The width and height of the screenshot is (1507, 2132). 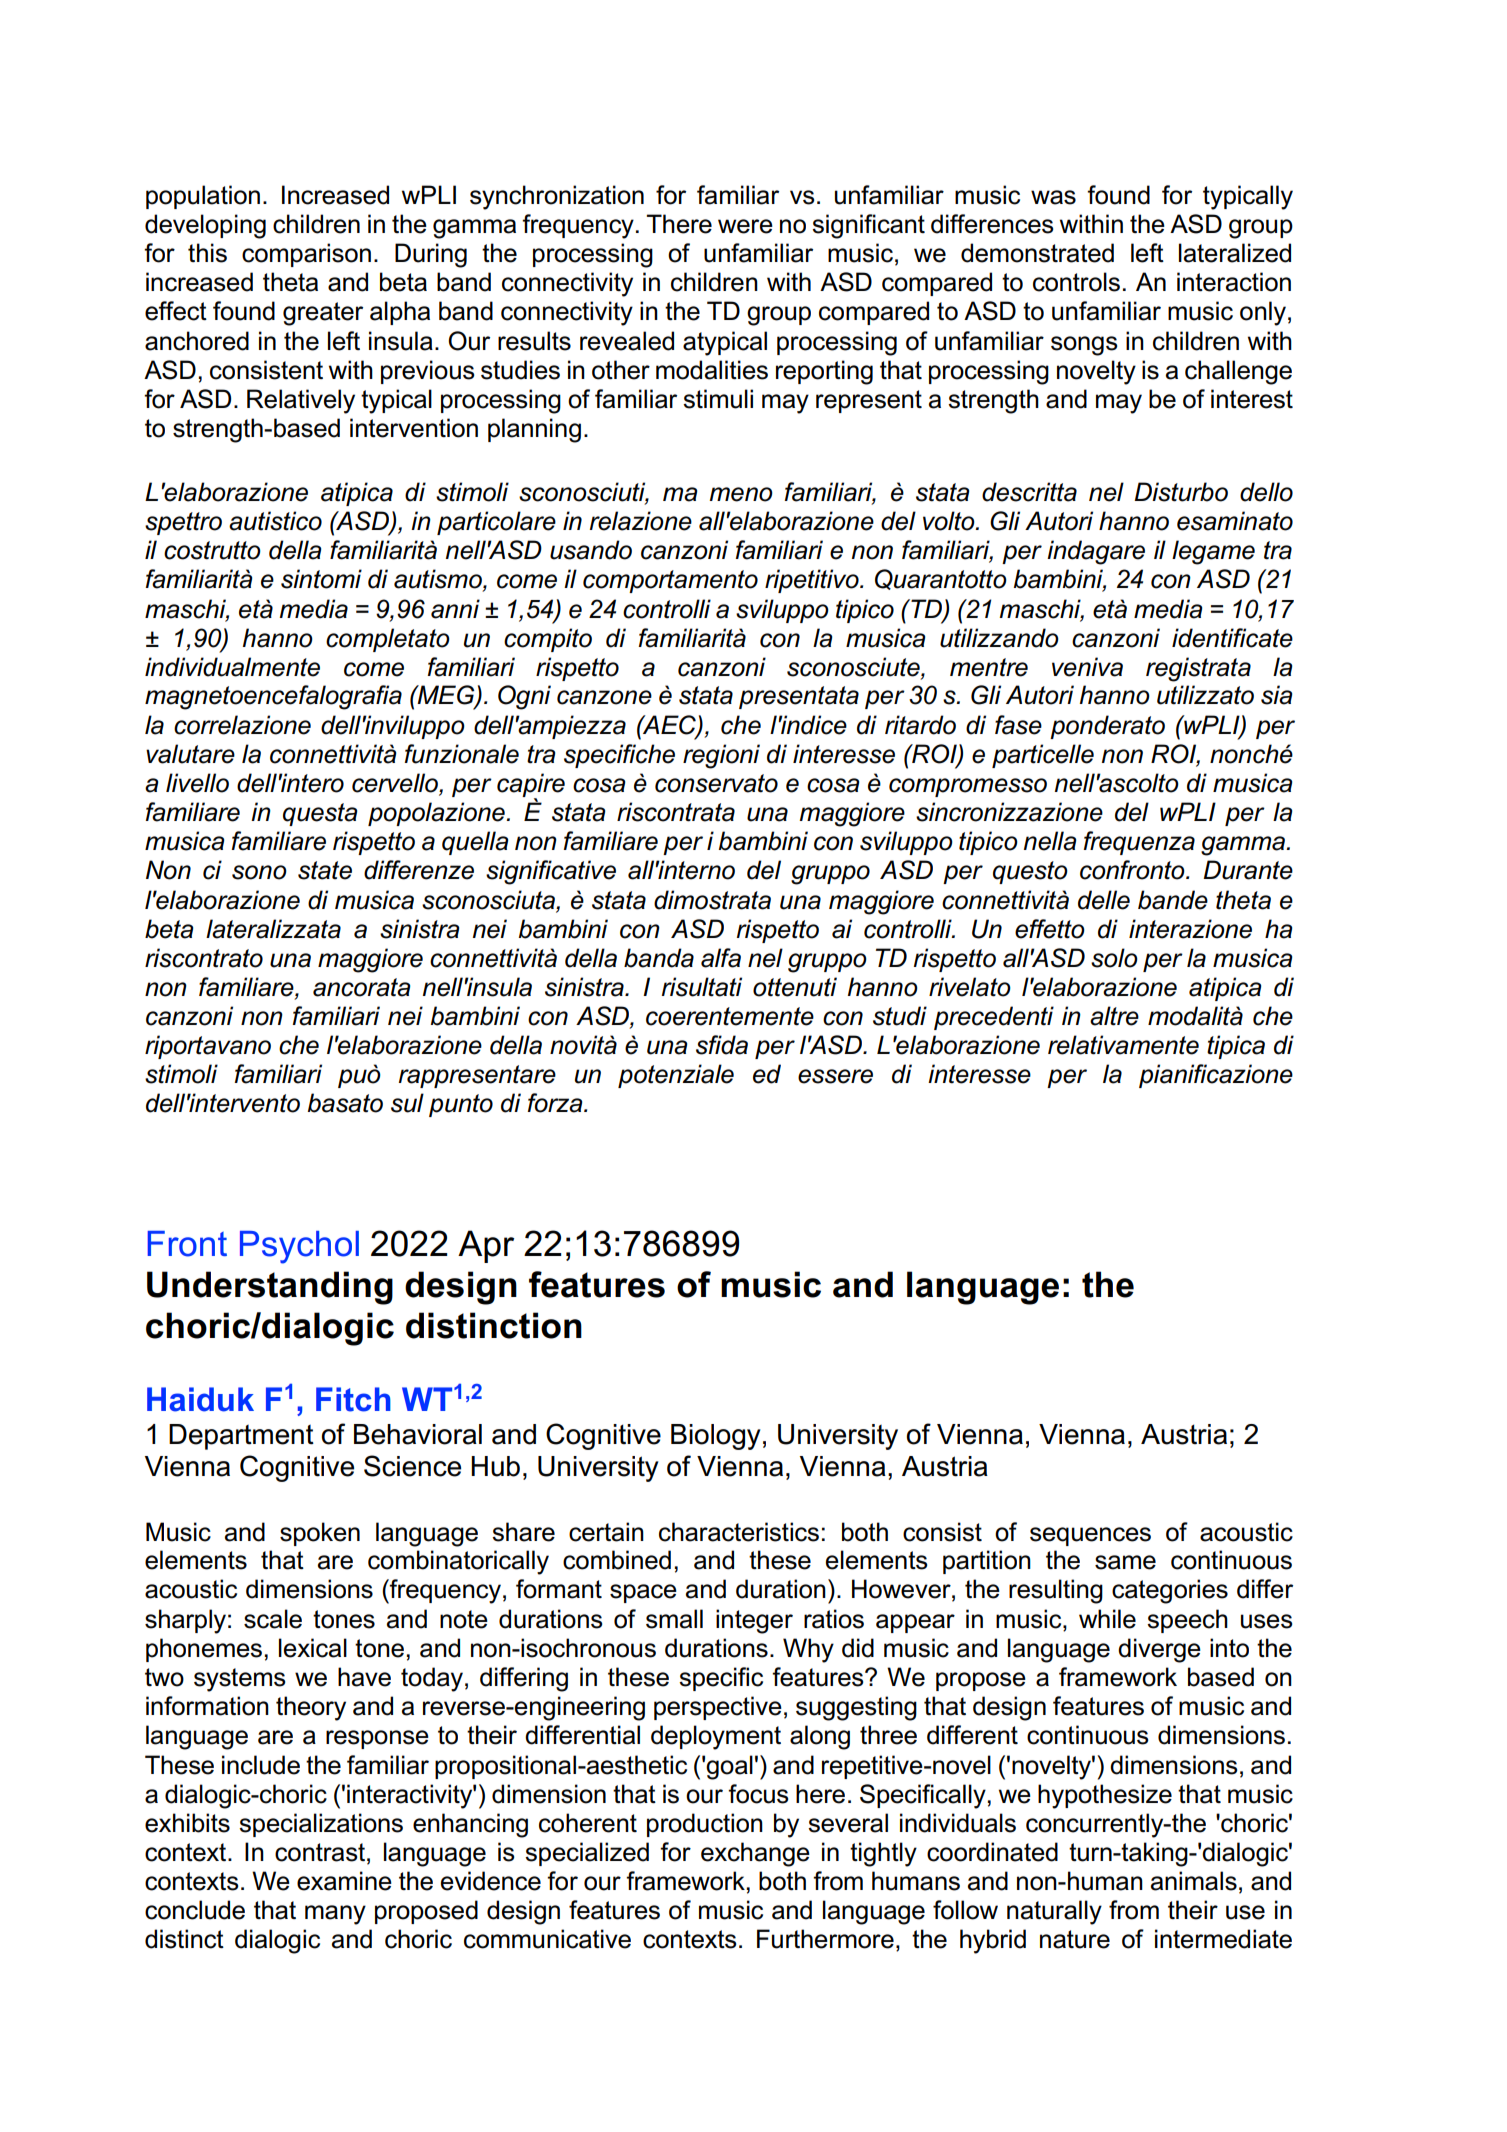 What do you see at coordinates (320, 1534) in the screenshot?
I see `spoken` at bounding box center [320, 1534].
